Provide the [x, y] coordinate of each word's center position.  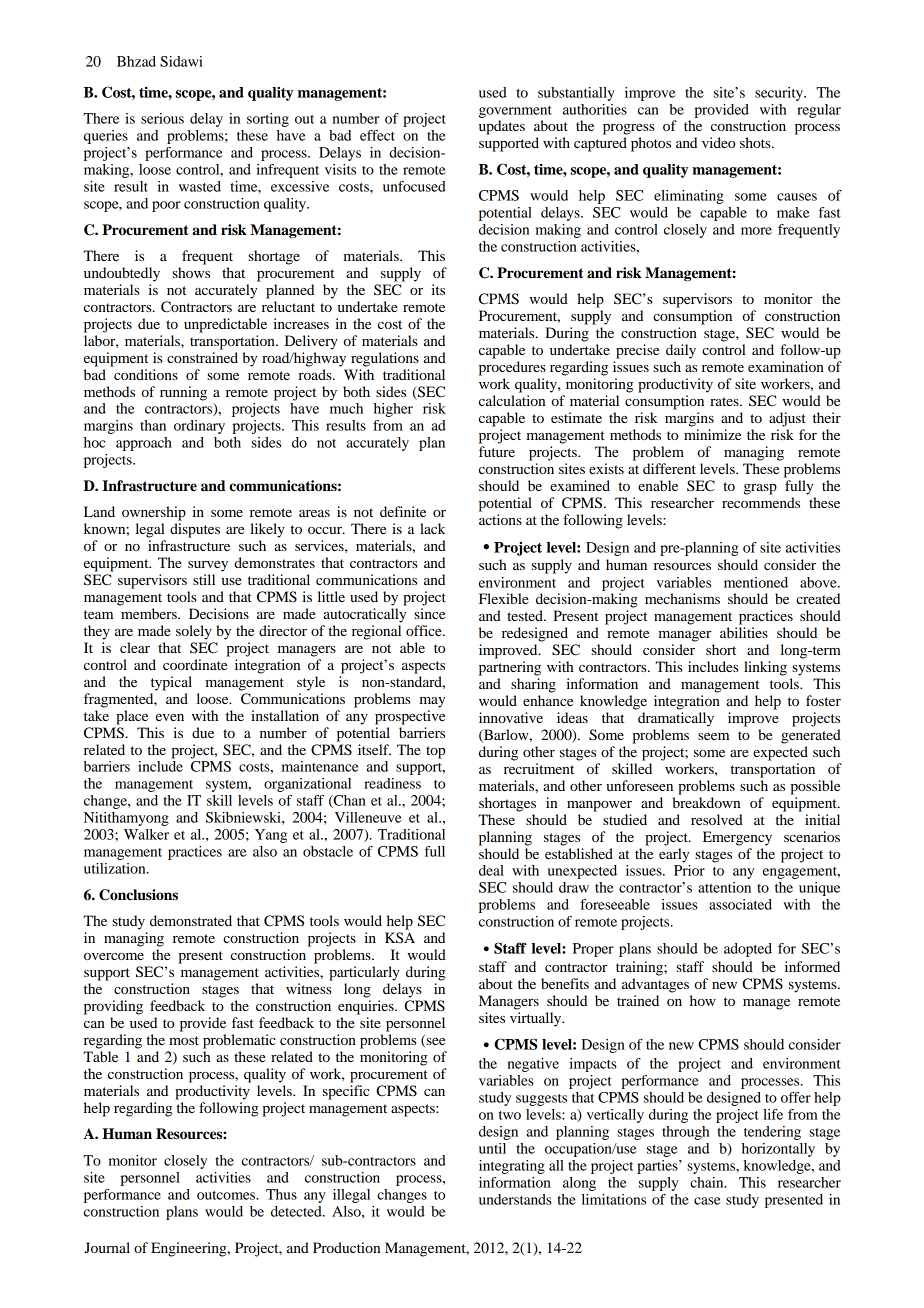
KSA [400, 938]
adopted [748, 950]
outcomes [227, 1195]
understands [515, 1199]
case [707, 1201]
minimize [712, 434]
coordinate [195, 664]
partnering [510, 668]
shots [756, 142]
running [183, 393]
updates [502, 127]
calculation [512, 400]
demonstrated [191, 920]
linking [765, 668]
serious [162, 118]
